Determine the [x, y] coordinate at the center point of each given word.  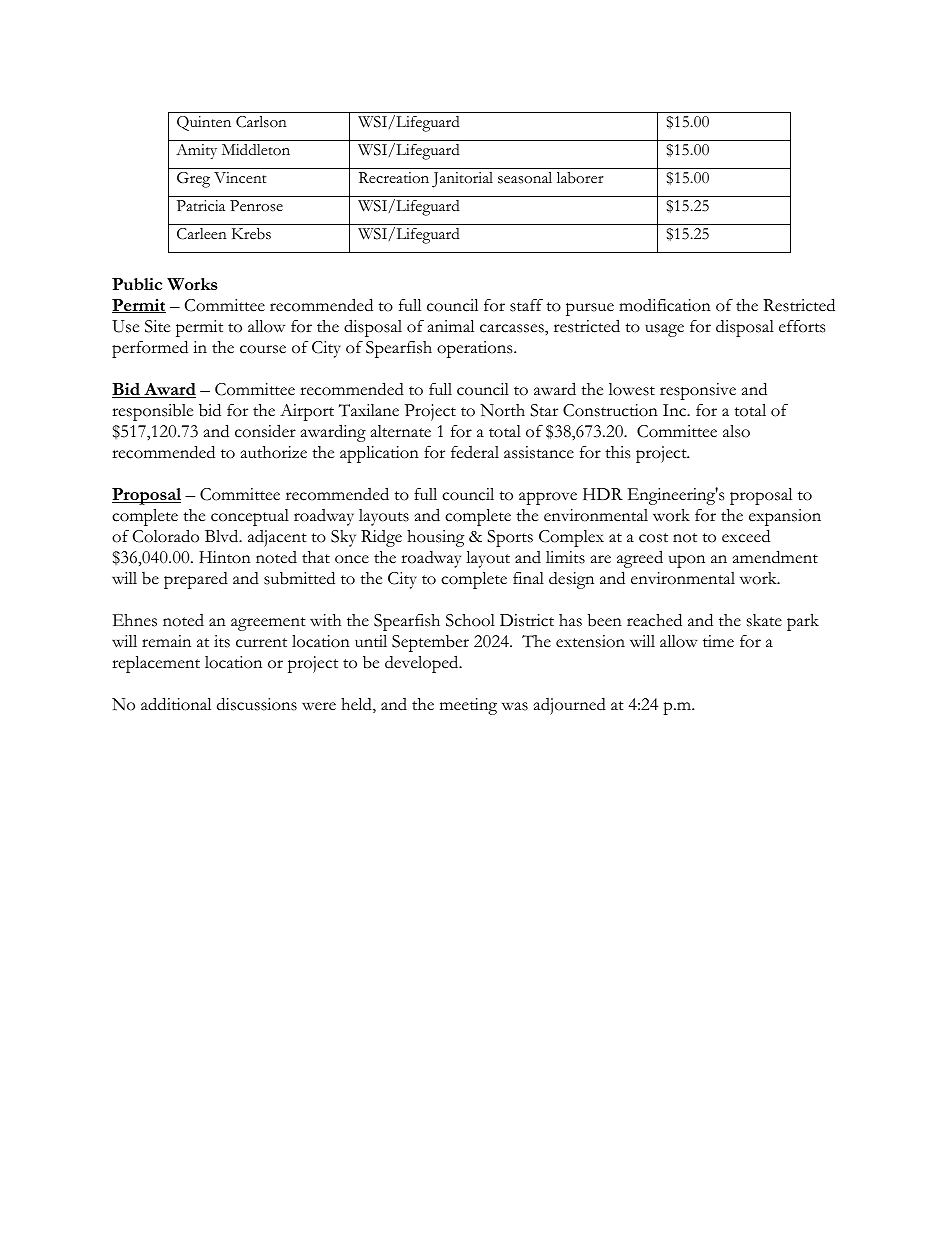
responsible [152, 412]
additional [176, 704]
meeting [468, 706]
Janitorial [462, 180]
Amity [196, 151]
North [502, 410]
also [736, 431]
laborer [580, 178]
